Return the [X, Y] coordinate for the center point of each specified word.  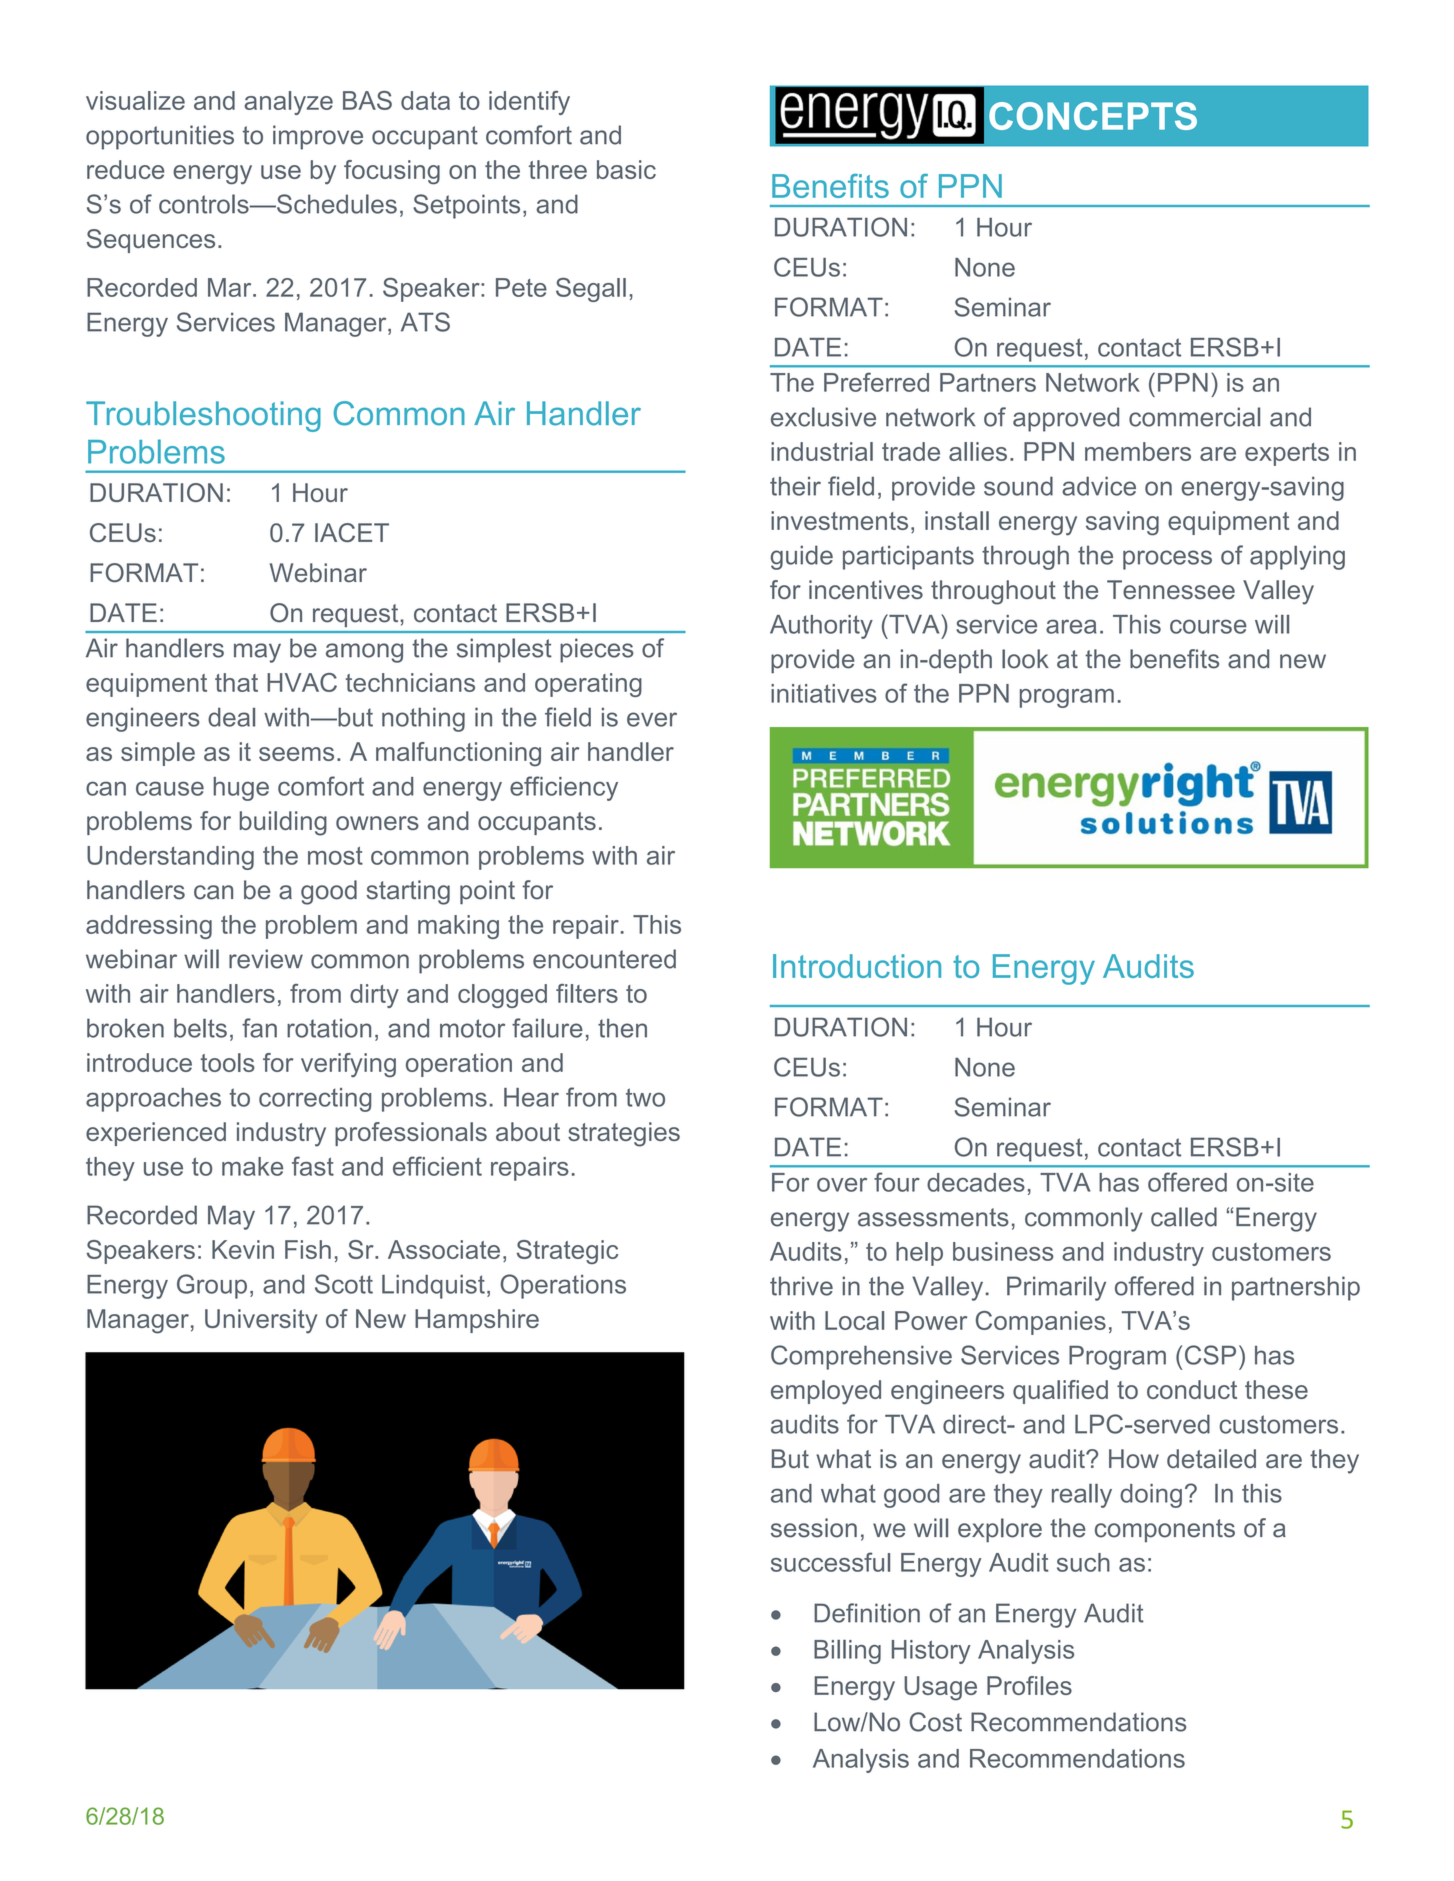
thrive [801, 1286]
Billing [847, 1652]
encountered [604, 959]
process [1167, 560]
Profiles [1029, 1685]
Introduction [857, 966]
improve [318, 137]
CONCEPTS [1093, 116]
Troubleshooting [203, 416]
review [266, 959]
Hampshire [477, 1321]
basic [626, 169]
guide [802, 557]
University [261, 1321]
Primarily [1056, 1288]
